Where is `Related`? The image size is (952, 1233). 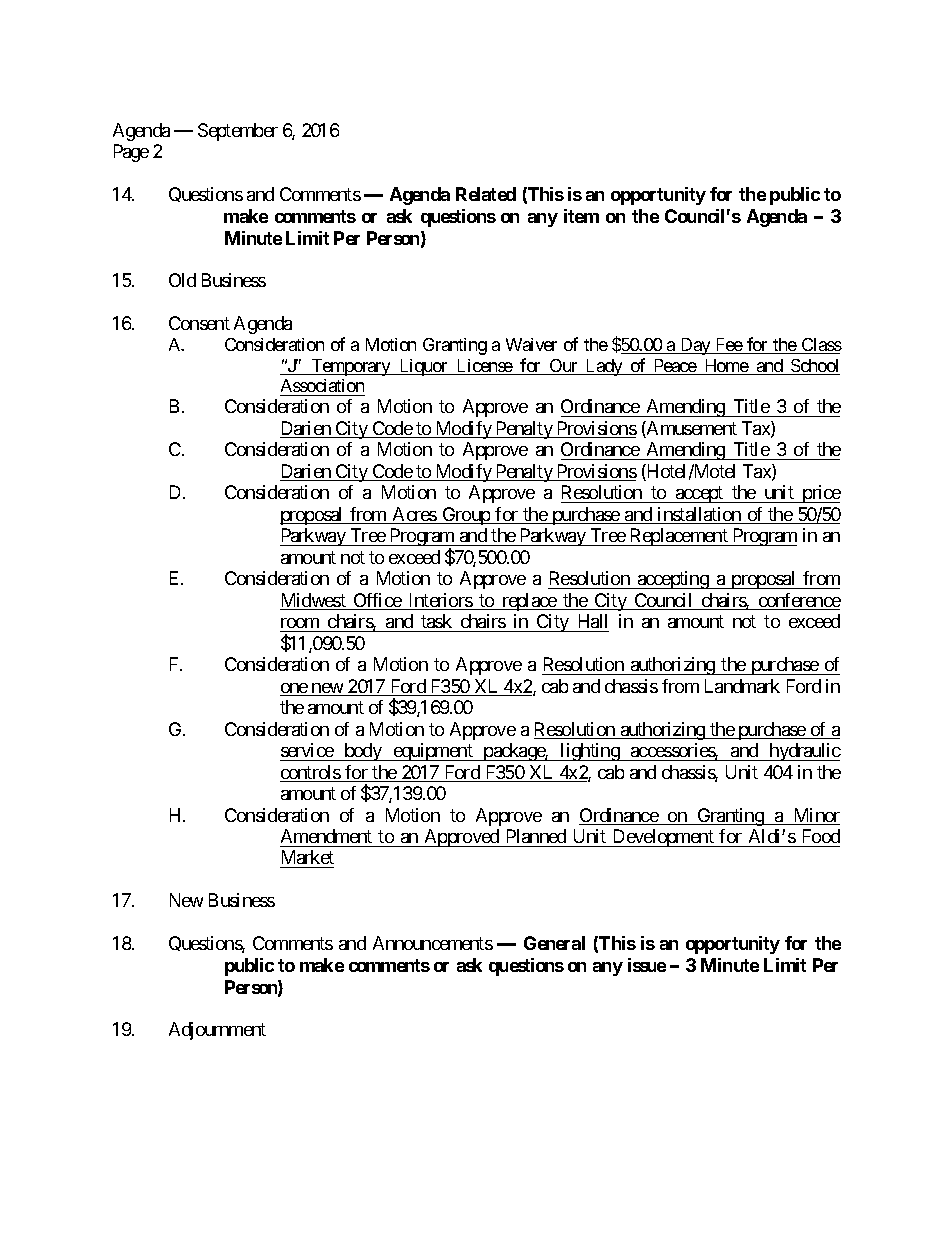 Related is located at coordinates (486, 194).
